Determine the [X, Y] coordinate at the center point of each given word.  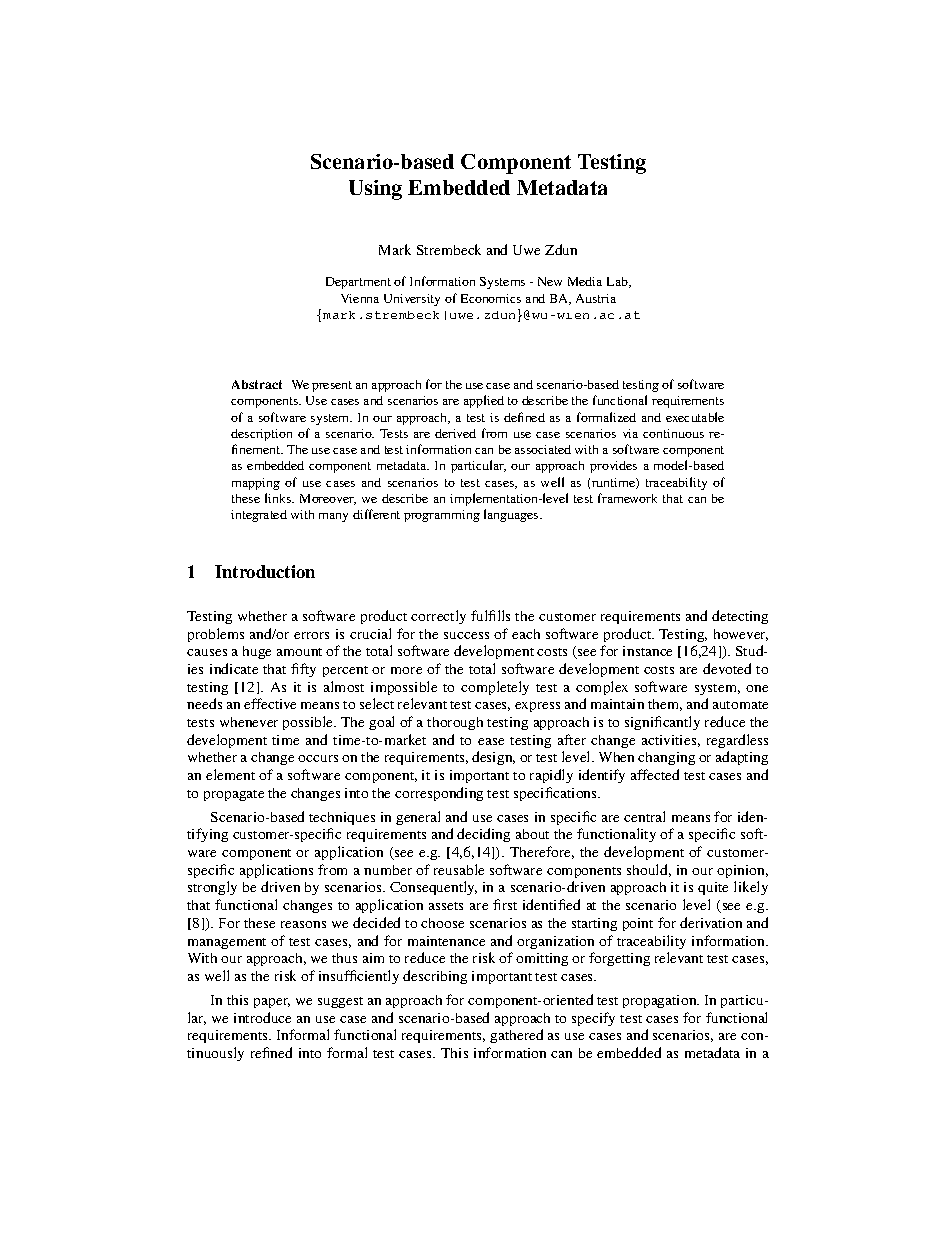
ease [491, 741]
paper [272, 1003]
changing [666, 758]
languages [512, 515]
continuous [673, 433]
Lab [618, 282]
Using [375, 190]
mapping [256, 484]
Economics [491, 298]
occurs [318, 758]
